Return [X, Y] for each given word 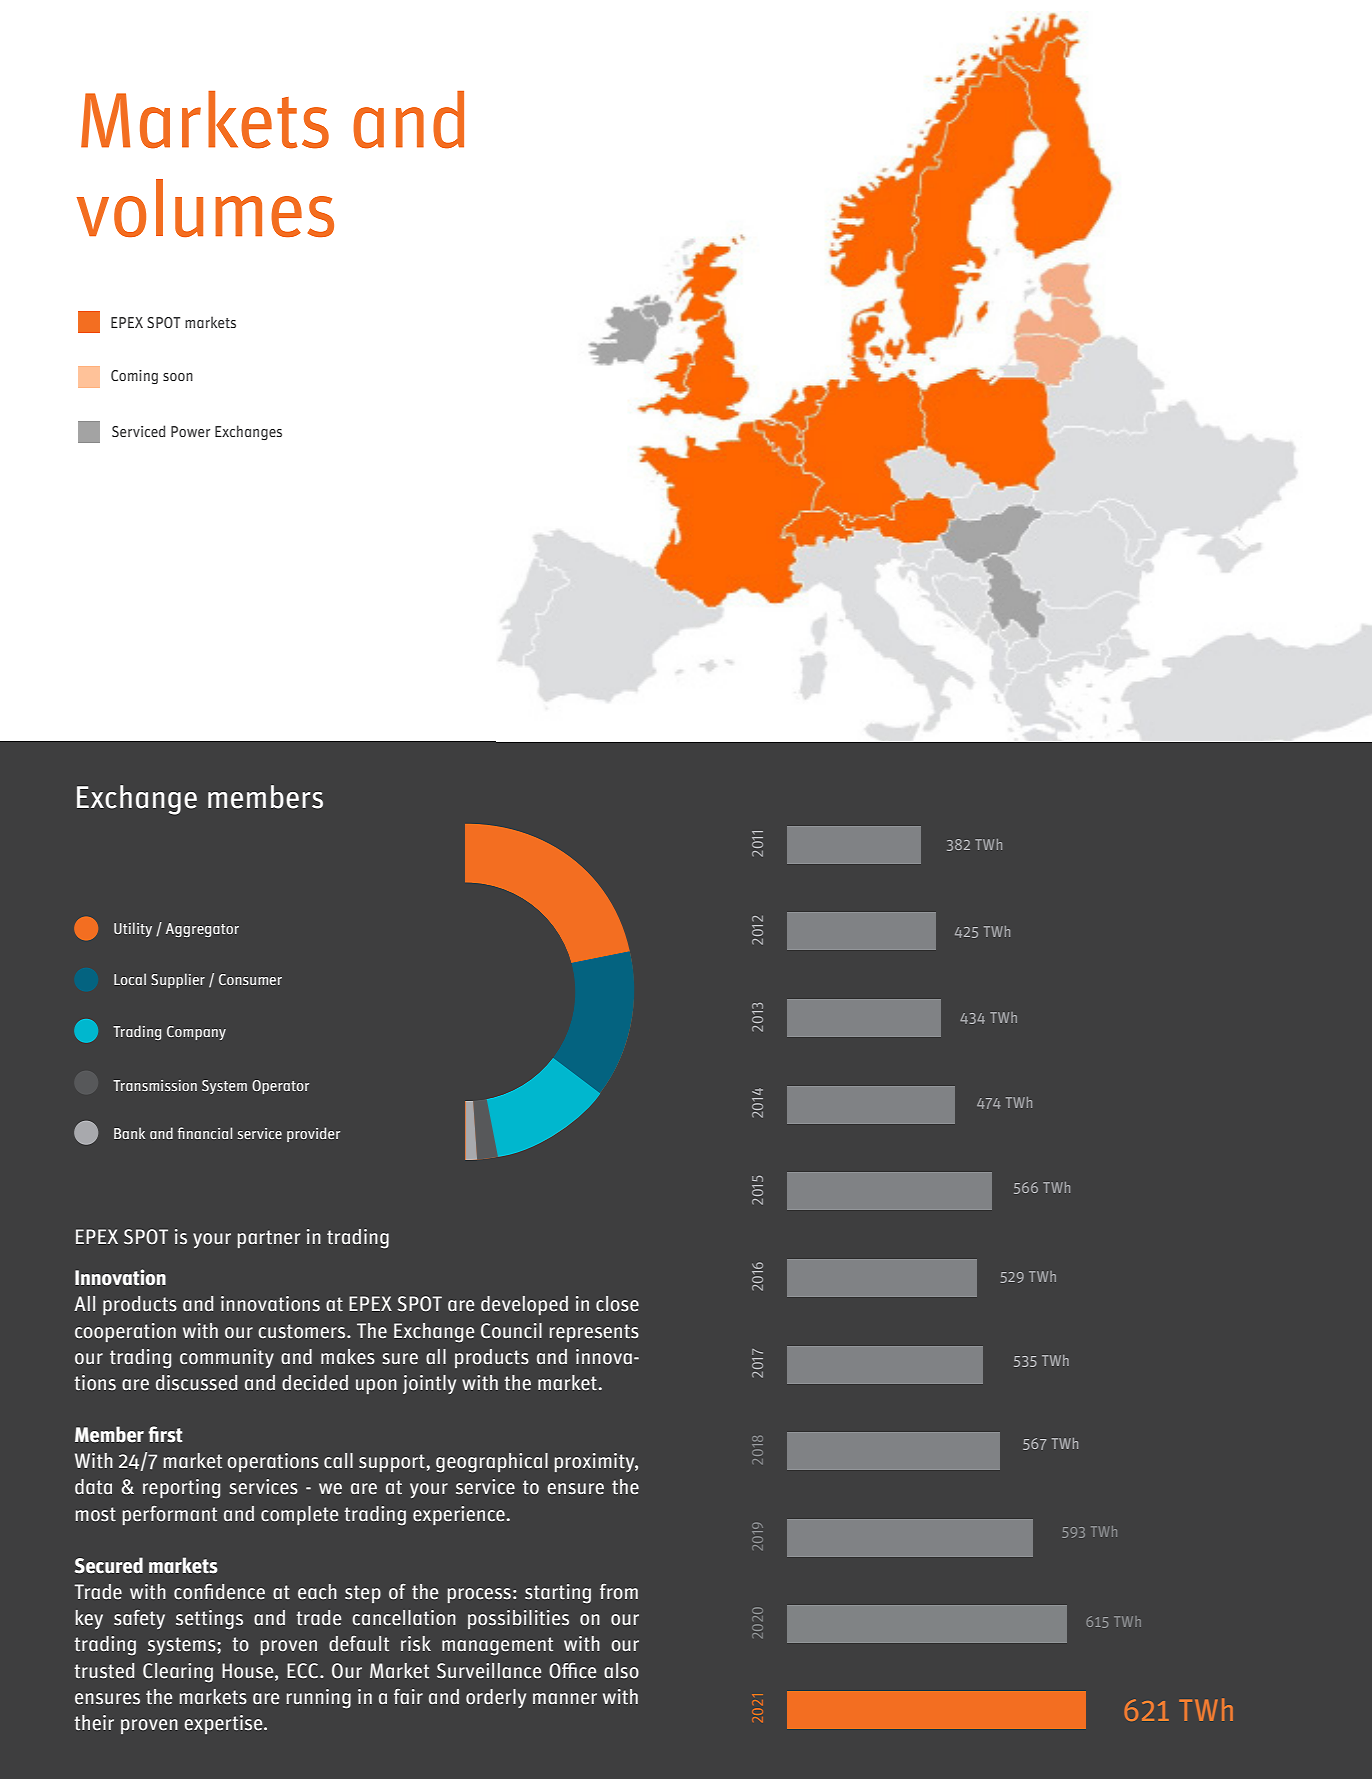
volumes [205, 208]
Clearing [178, 1673]
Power [190, 431]
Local [130, 979]
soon [178, 377]
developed [524, 1305]
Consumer [250, 979]
